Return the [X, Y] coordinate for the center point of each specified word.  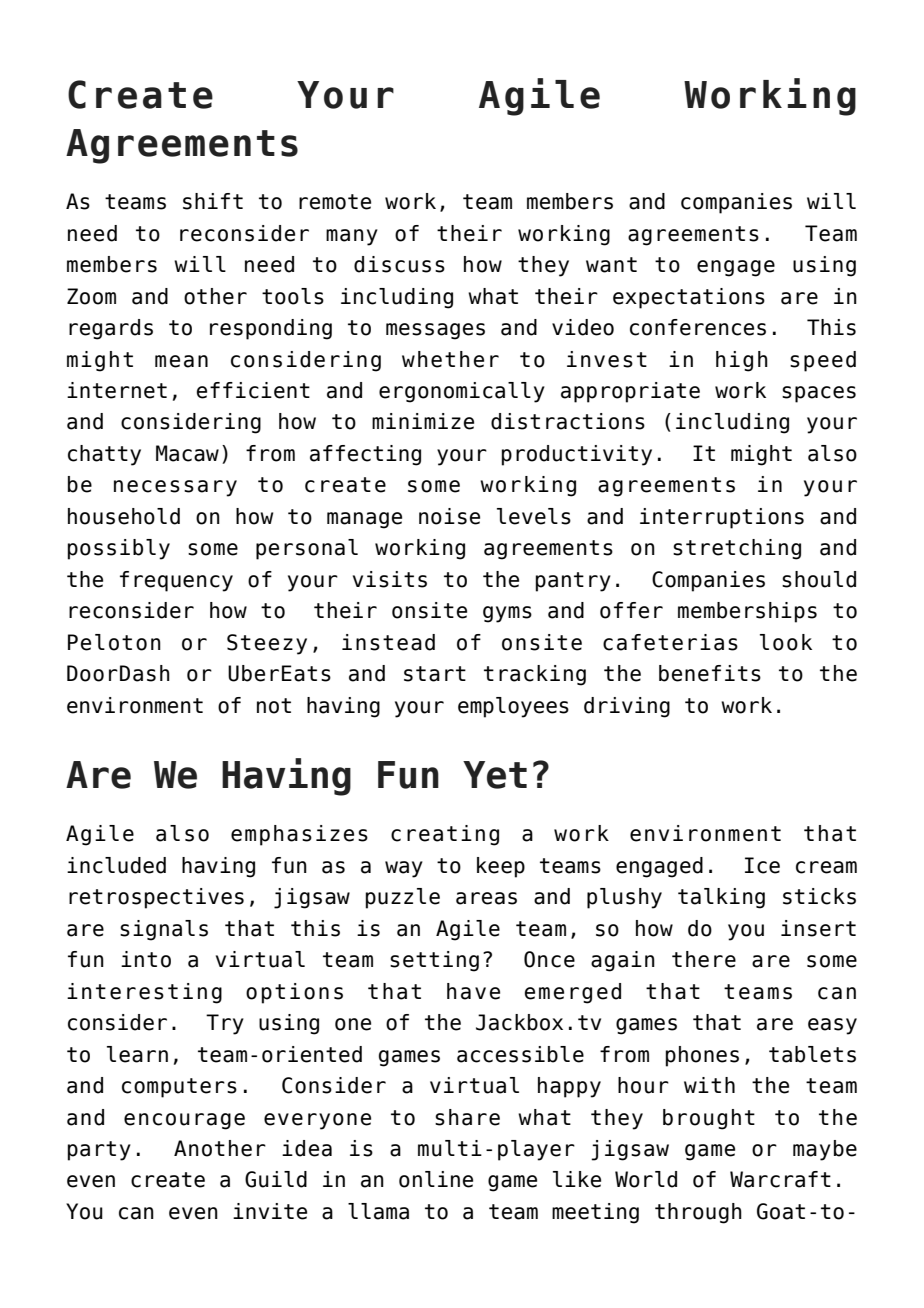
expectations [689, 298]
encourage [184, 1121]
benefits [710, 673]
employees [513, 707]
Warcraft [780, 1179]
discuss [399, 264]
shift [213, 201]
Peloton [114, 642]
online [436, 1179]
